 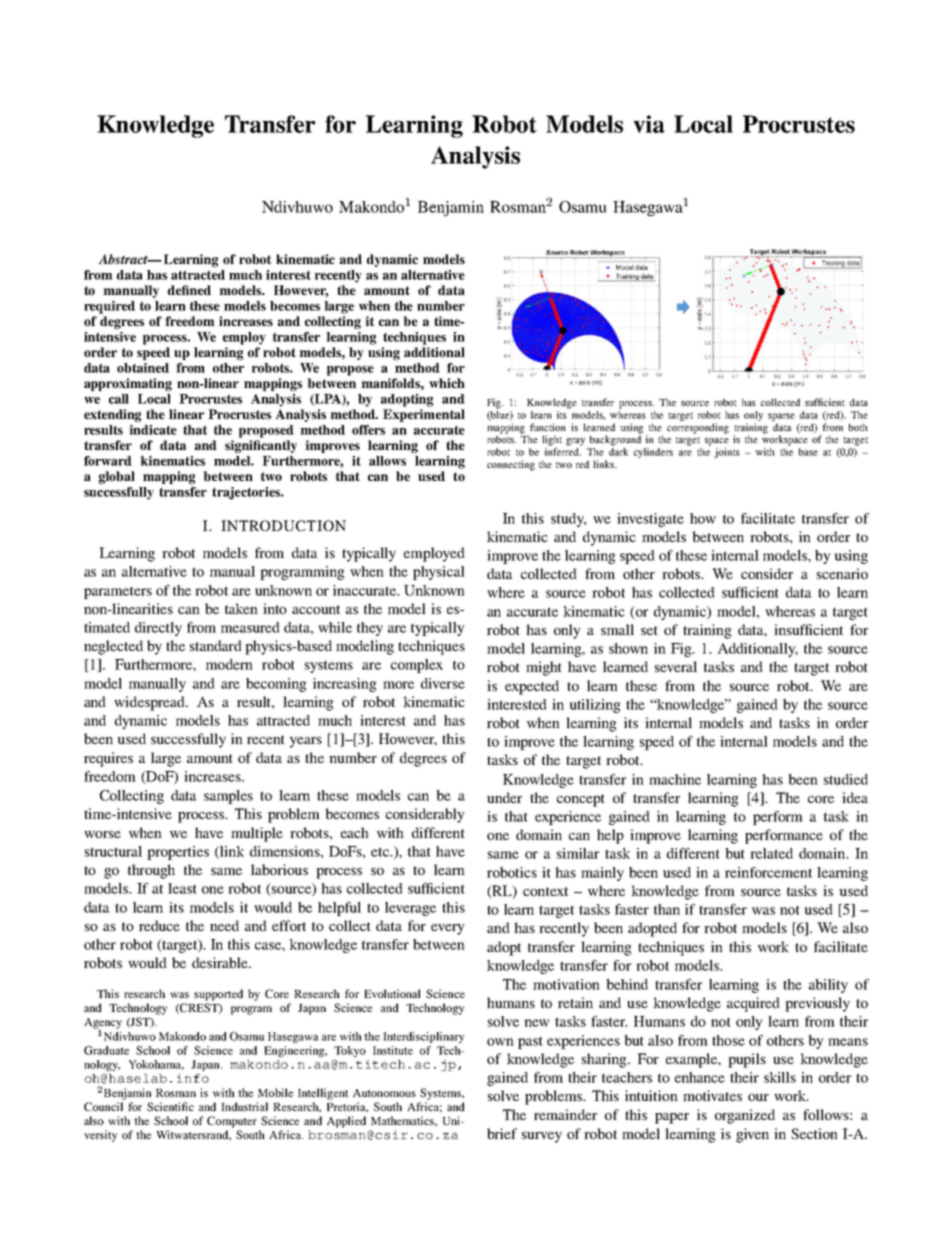 I want to click on Abstract, so click(x=124, y=259).
